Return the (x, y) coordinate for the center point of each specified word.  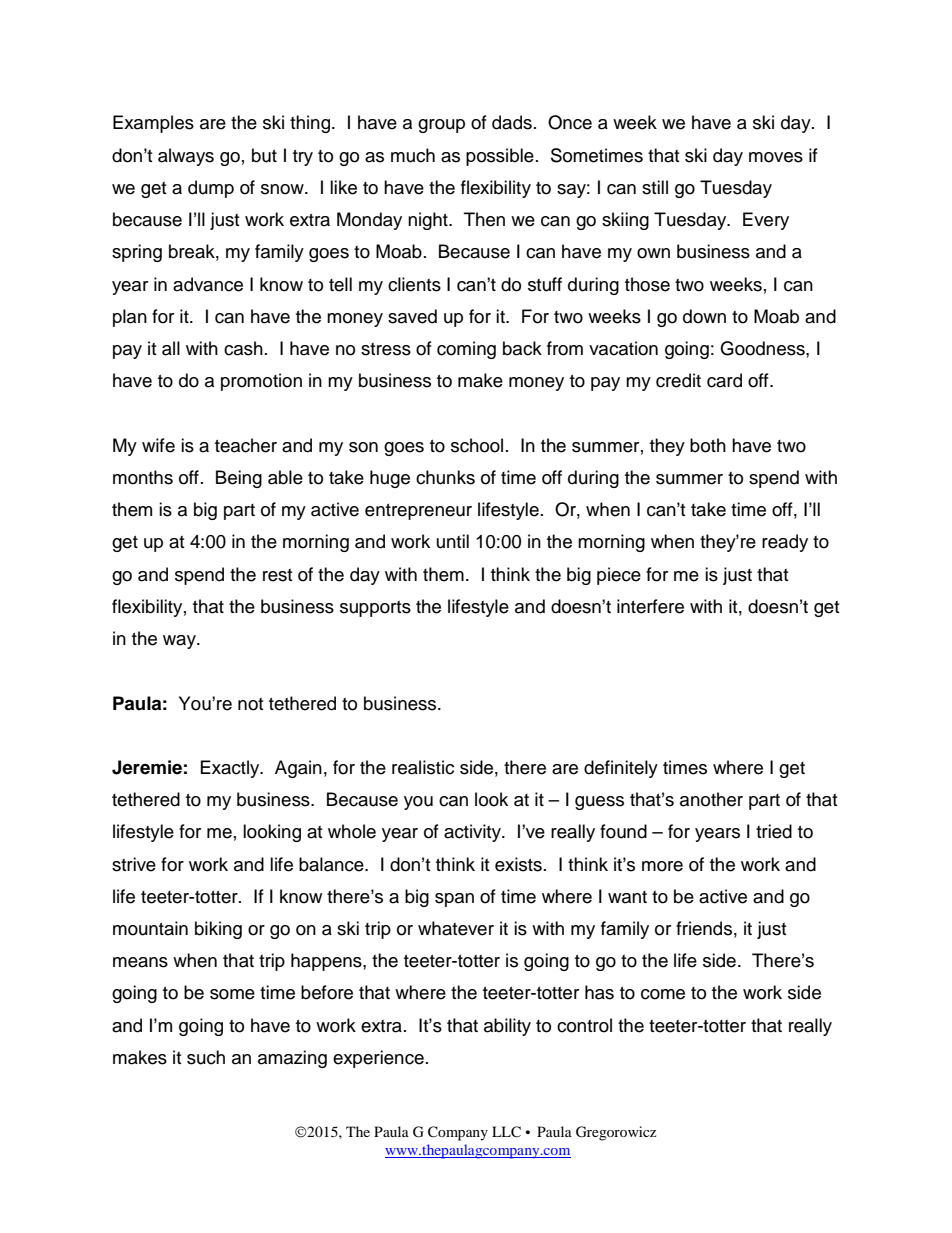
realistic (423, 767)
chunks (445, 477)
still (655, 187)
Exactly (231, 769)
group (441, 126)
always (186, 157)
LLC (506, 1132)
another (711, 799)
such (206, 1057)
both (708, 445)
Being (239, 479)
